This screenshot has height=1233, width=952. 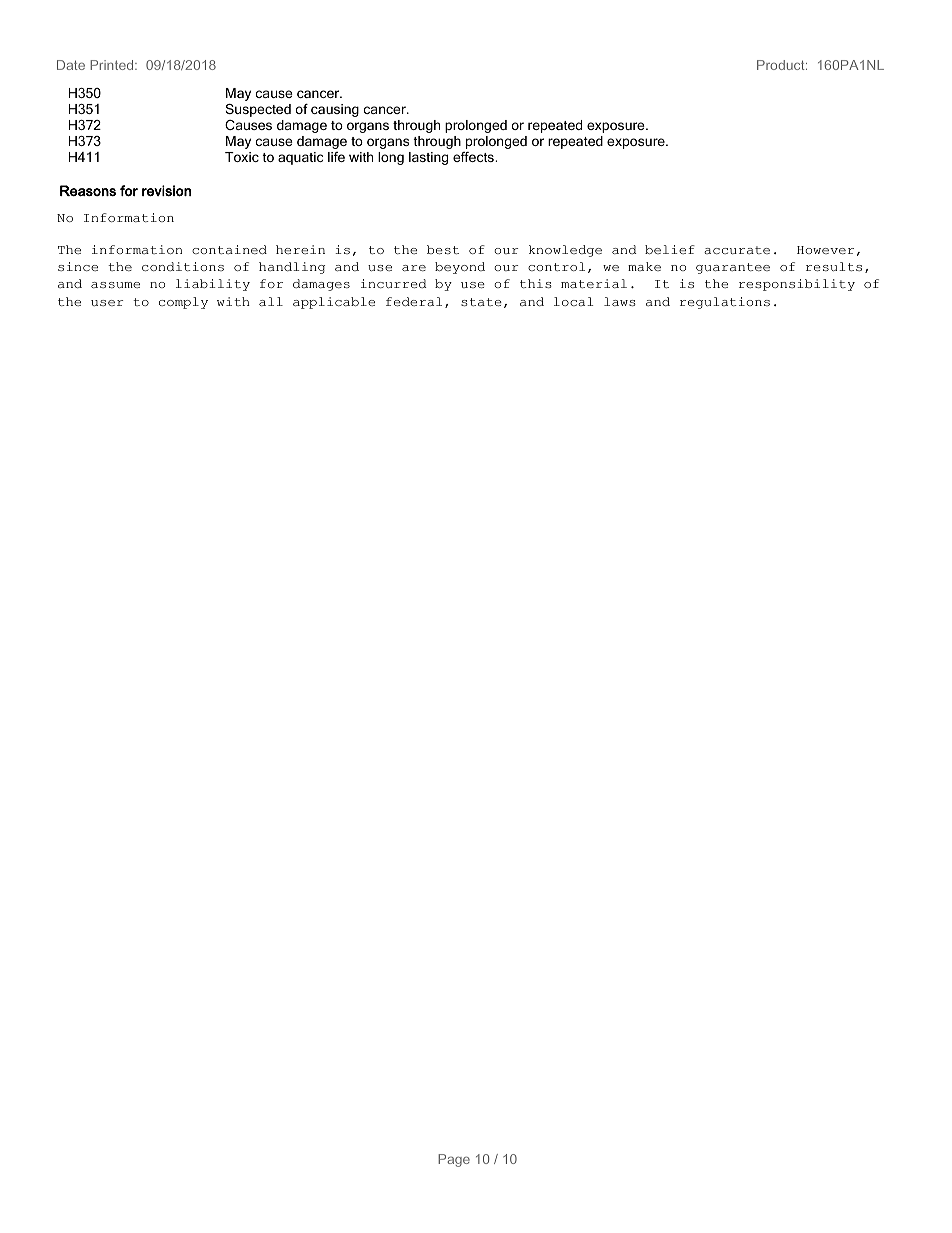 I want to click on effects, so click(x=474, y=157).
